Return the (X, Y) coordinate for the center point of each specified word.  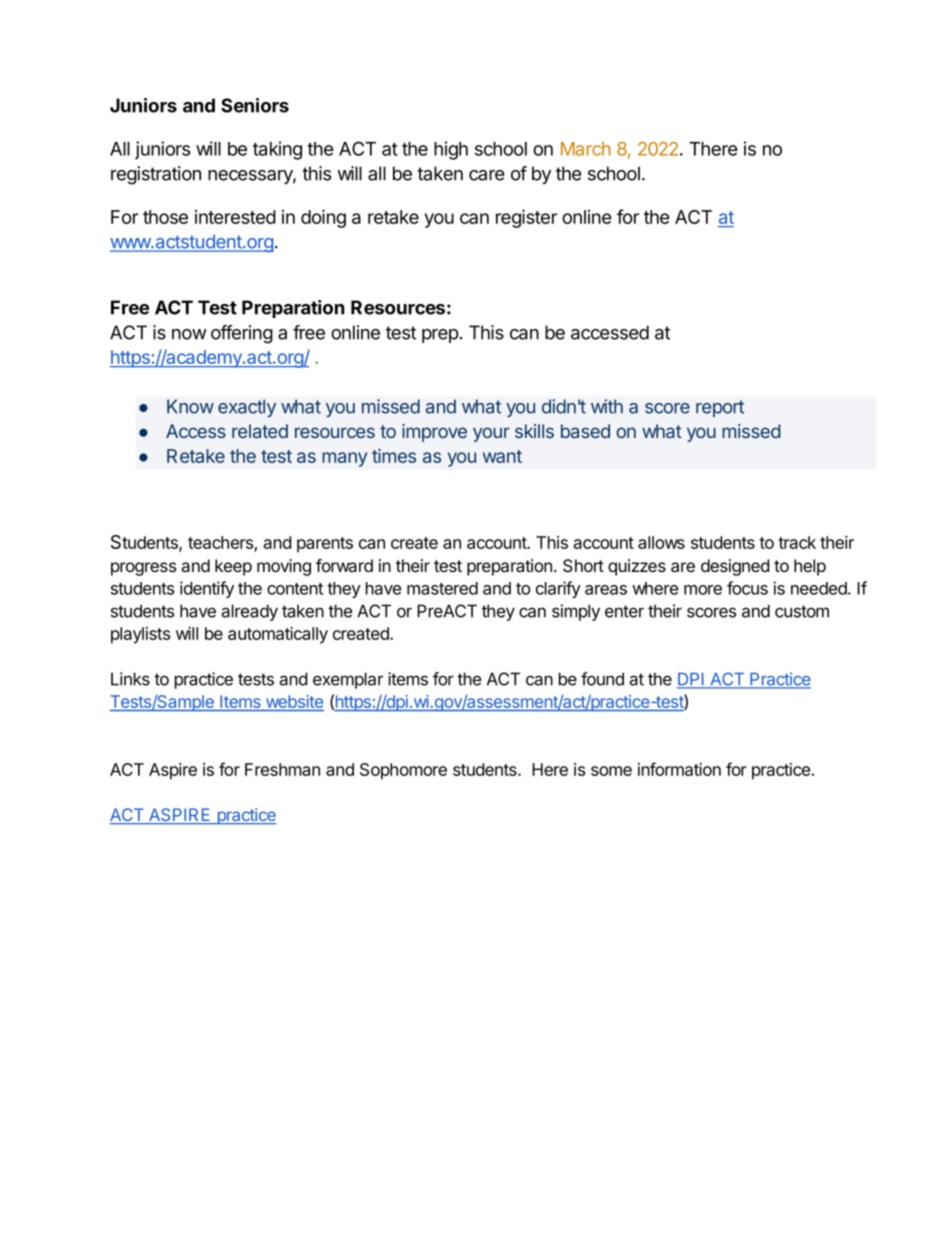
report (720, 408)
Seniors (255, 105)
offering (242, 334)
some (611, 771)
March (586, 149)
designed (735, 567)
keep (233, 567)
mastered (442, 588)
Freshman (282, 769)
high (451, 150)
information (679, 769)
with (607, 406)
